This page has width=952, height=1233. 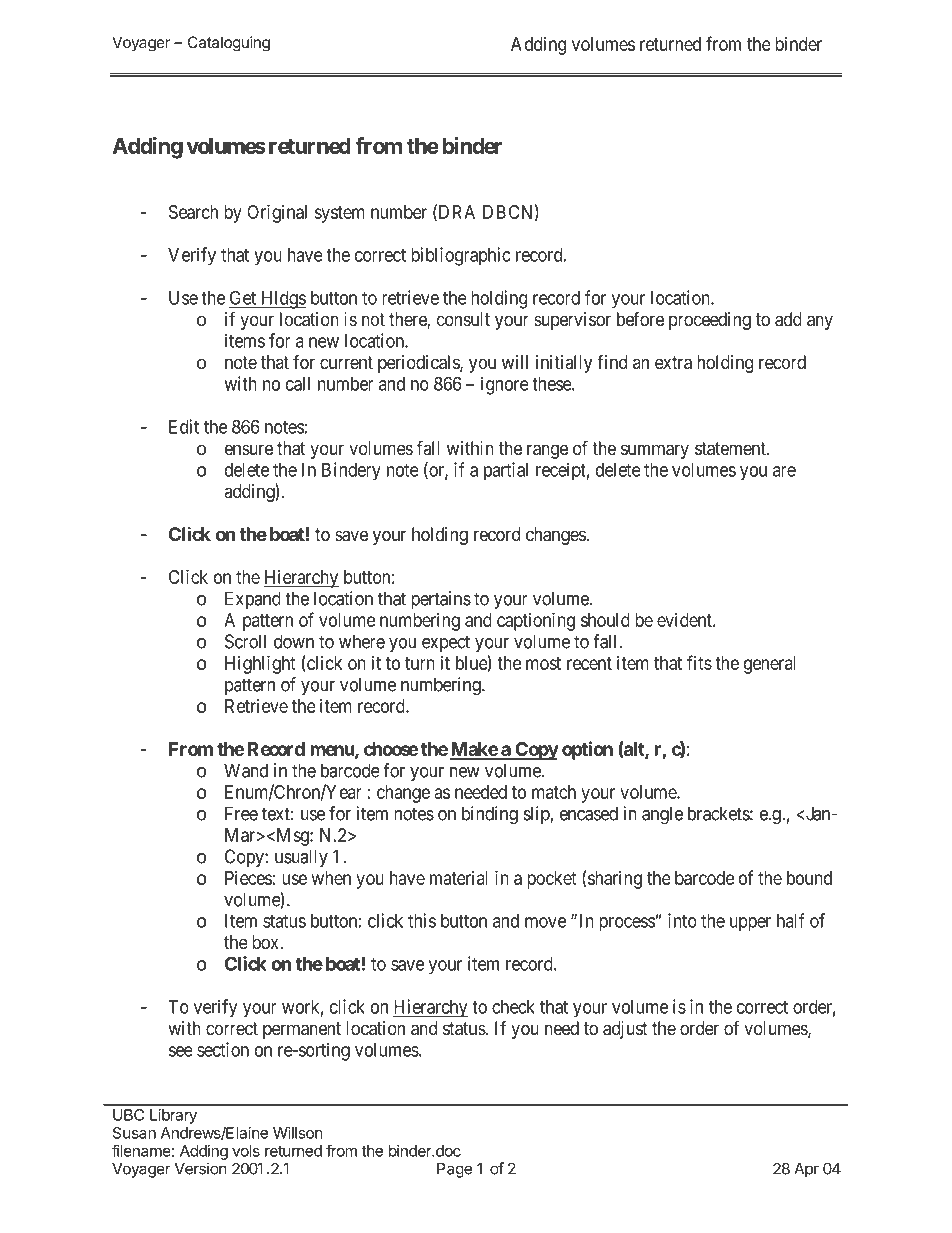 I want to click on proceeding, so click(x=710, y=321).
